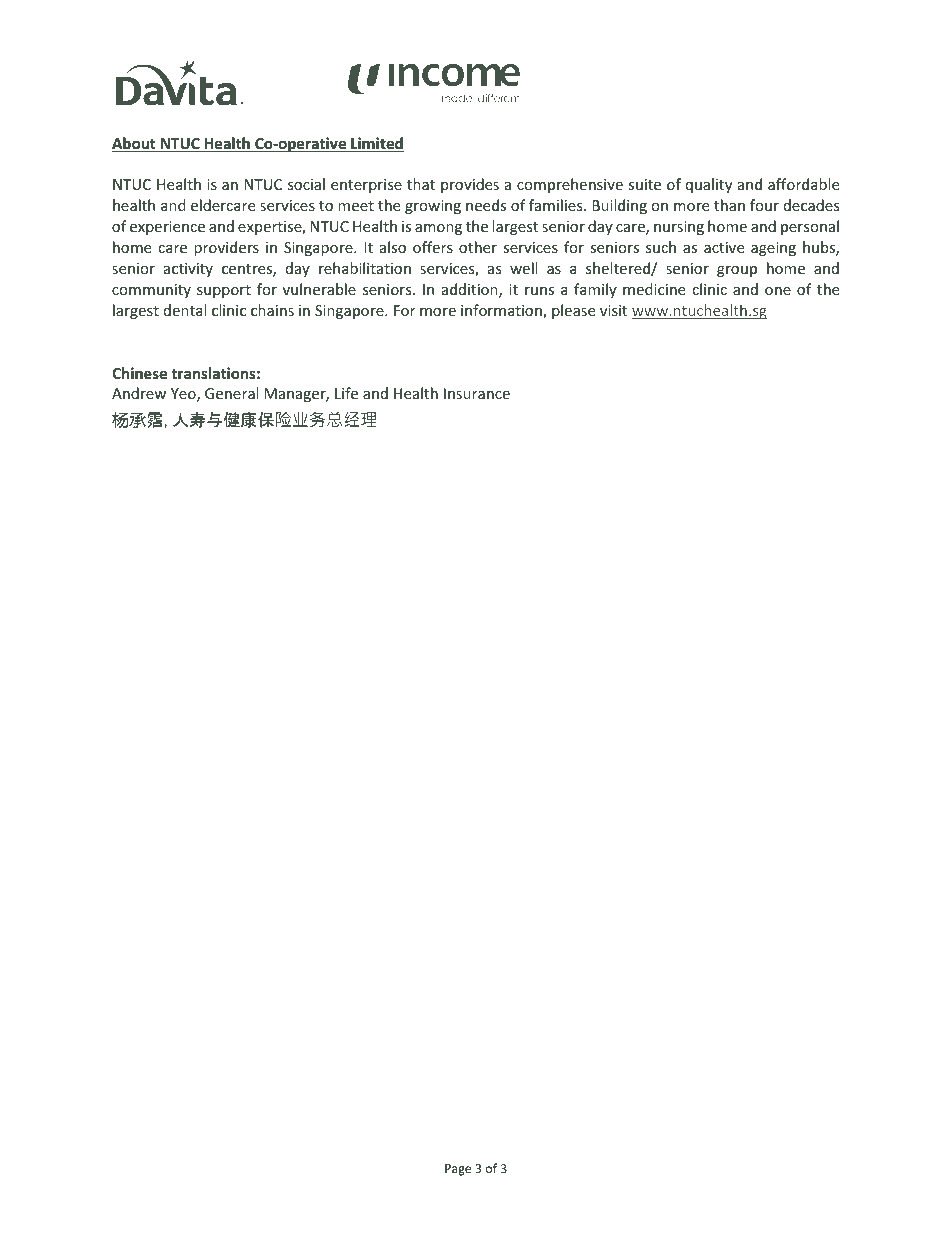 This screenshot has height=1233, width=952. Describe the element at coordinates (139, 373) in the screenshot. I see `Chinese` at that location.
